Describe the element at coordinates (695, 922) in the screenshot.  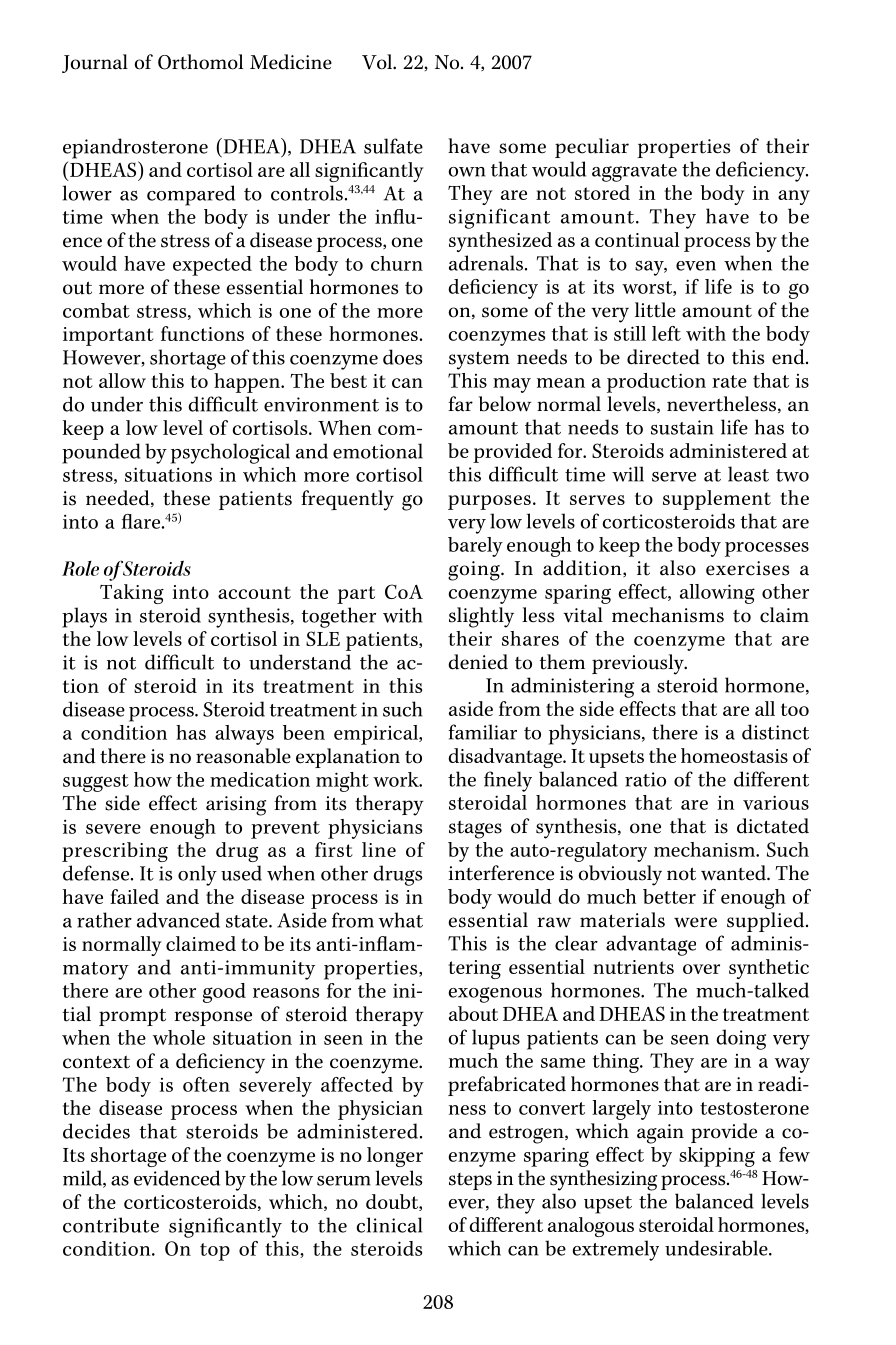
I see `were` at that location.
